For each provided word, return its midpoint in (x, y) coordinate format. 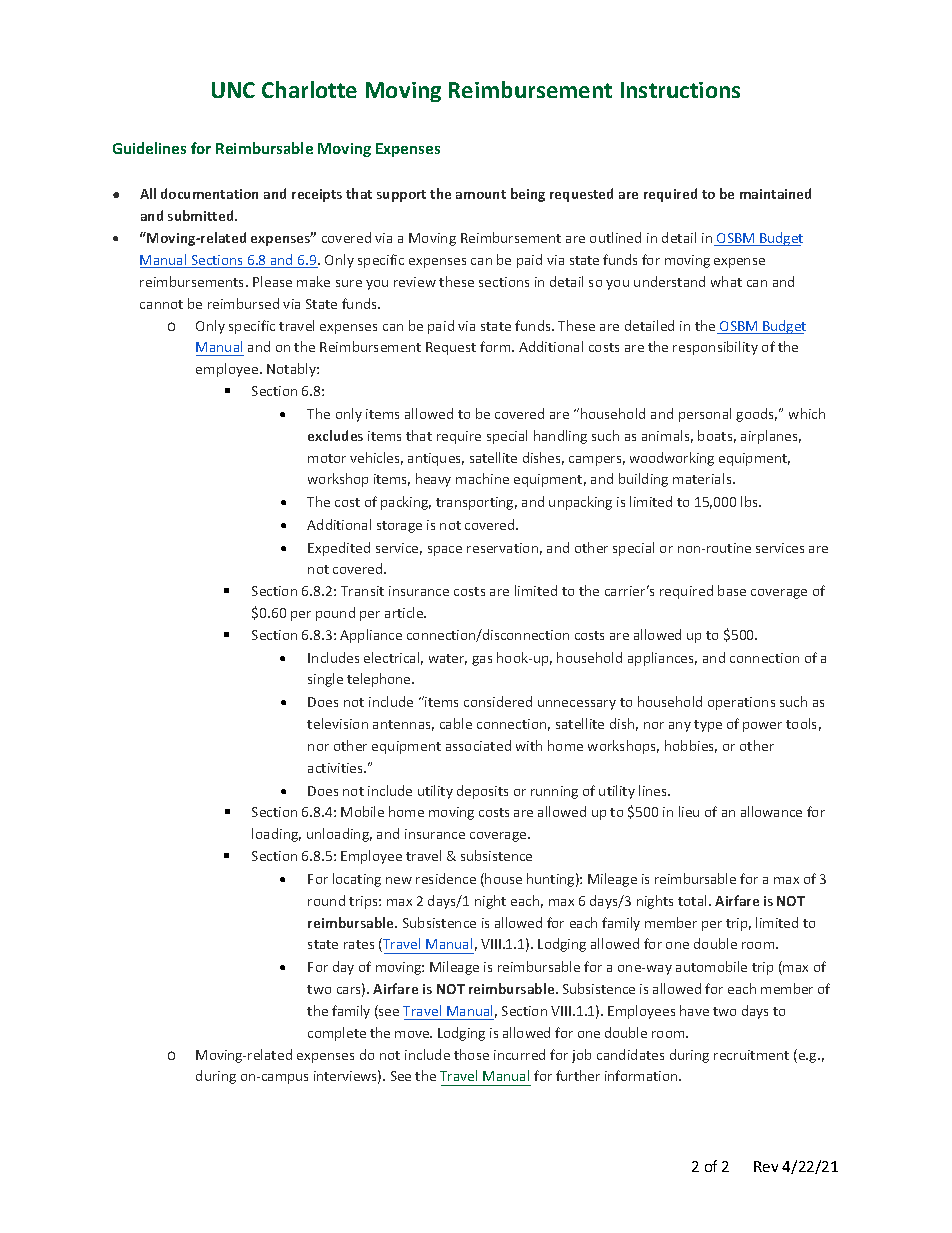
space (445, 551)
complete (337, 1034)
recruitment (751, 1055)
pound (335, 614)
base (732, 590)
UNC (233, 90)
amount (481, 194)
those (471, 1054)
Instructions (680, 90)
